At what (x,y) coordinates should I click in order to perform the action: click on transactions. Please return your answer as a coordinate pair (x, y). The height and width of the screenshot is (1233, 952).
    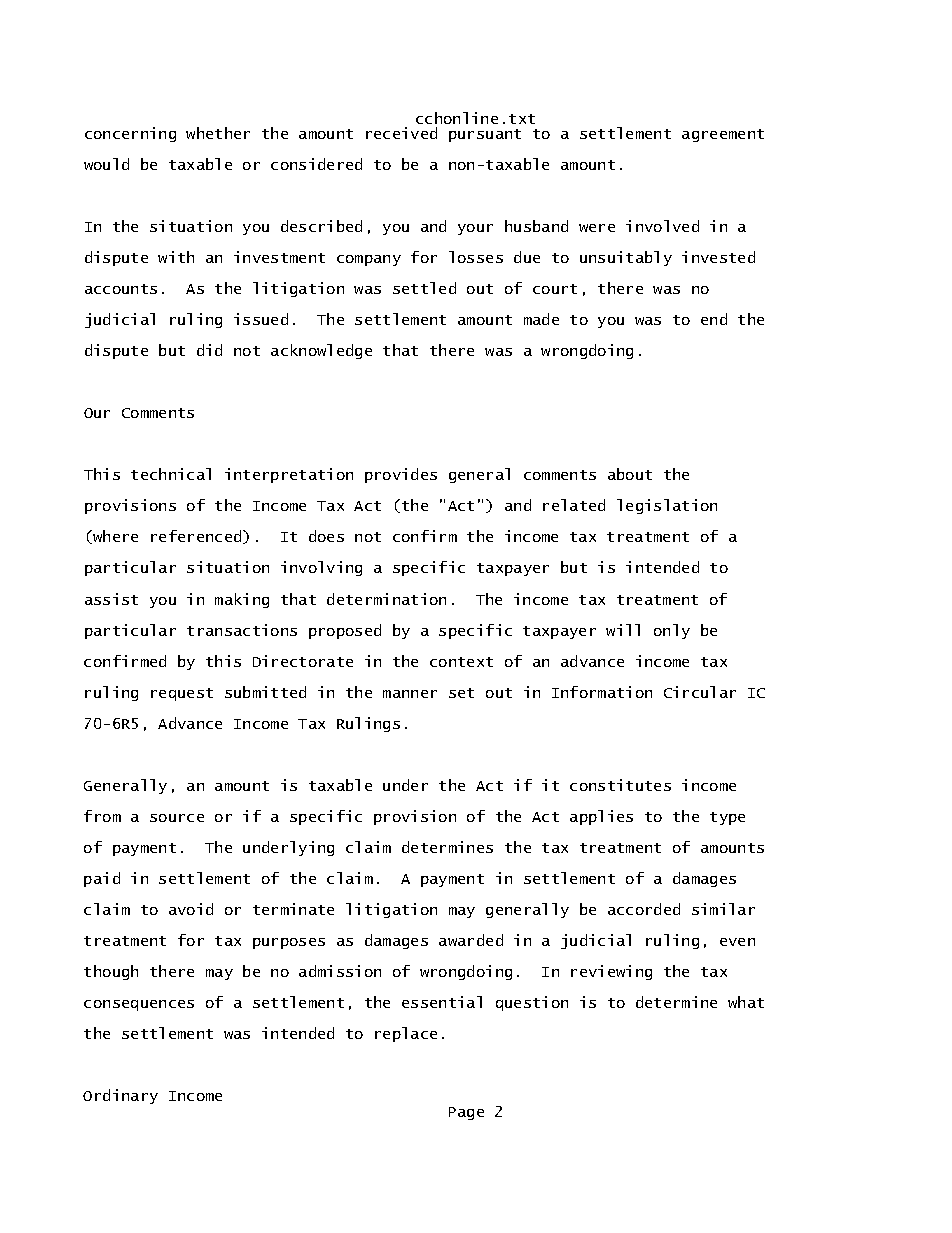
    Looking at the image, I should click on (242, 630).
